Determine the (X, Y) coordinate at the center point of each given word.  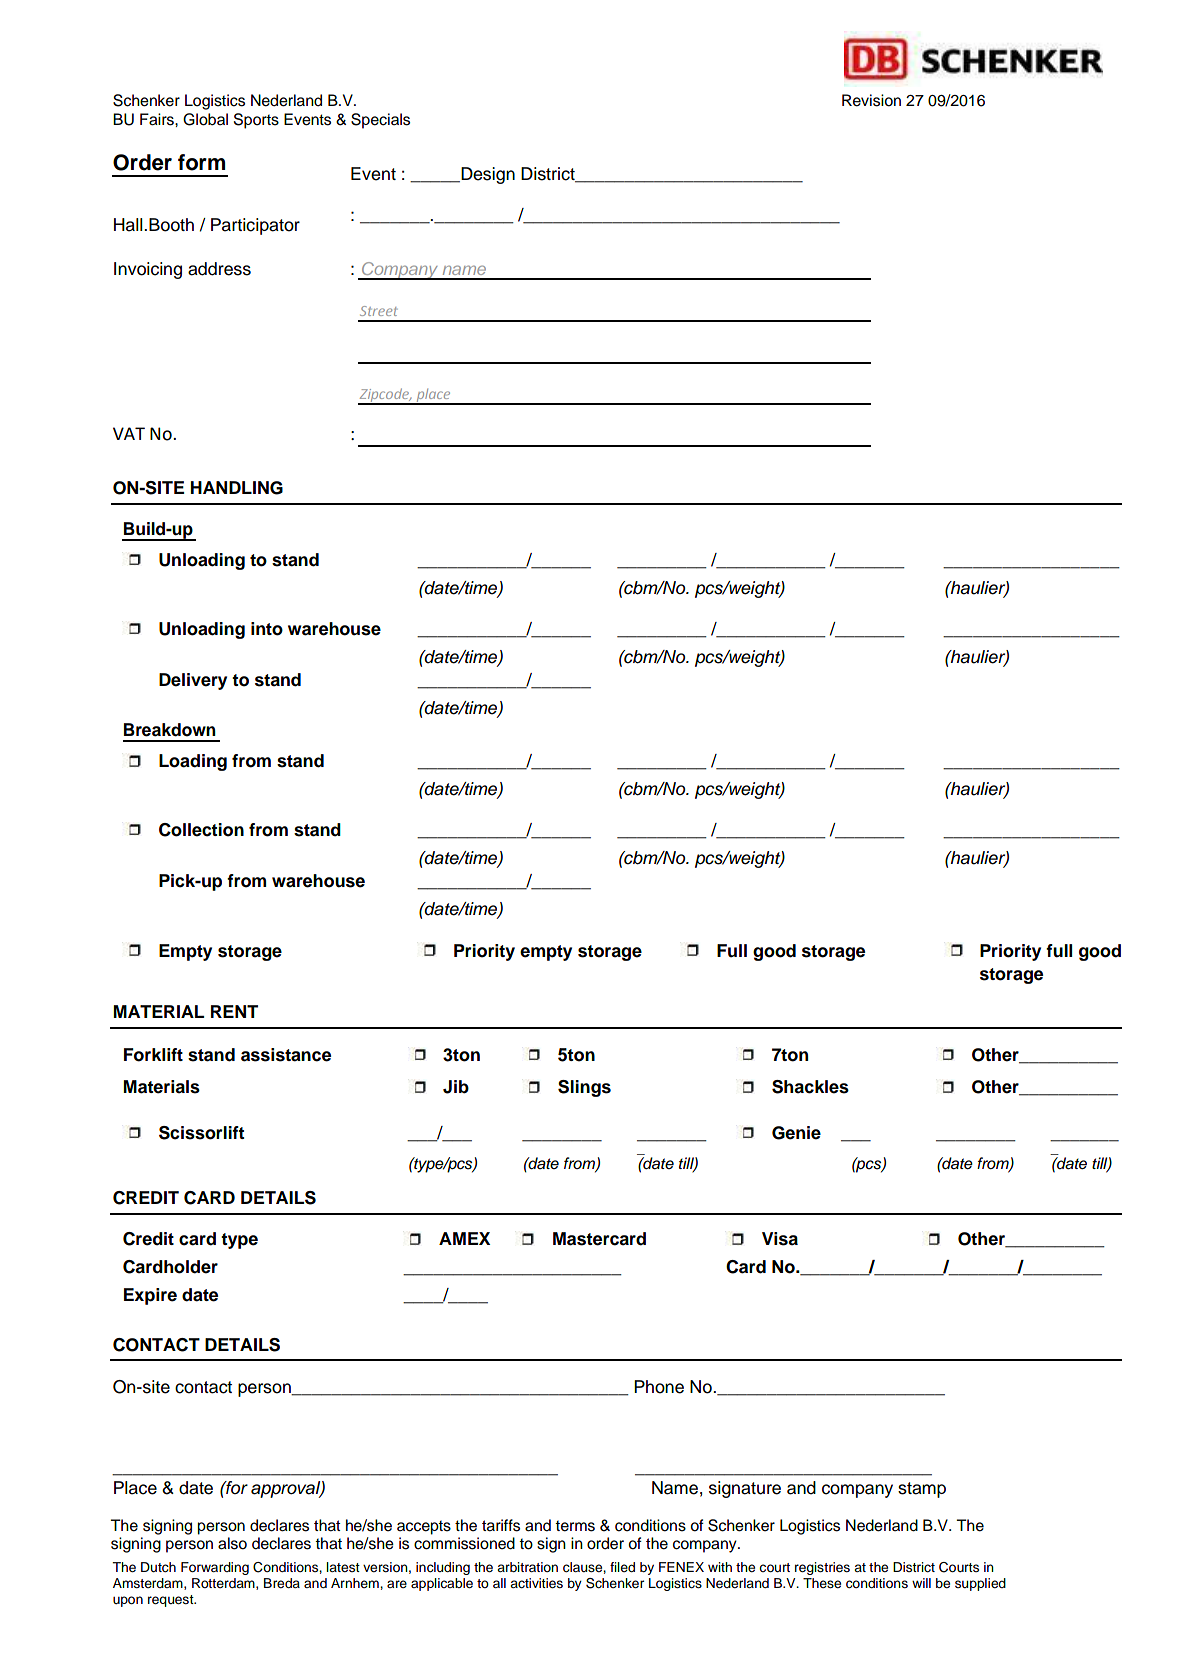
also (232, 1543)
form (201, 162)
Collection (201, 830)
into (267, 629)
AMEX (464, 1238)
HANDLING (237, 488)
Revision (871, 100)
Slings (584, 1088)
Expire (150, 1296)
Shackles (810, 1087)
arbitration (527, 1567)
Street (379, 311)
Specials (380, 121)
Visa (780, 1239)
